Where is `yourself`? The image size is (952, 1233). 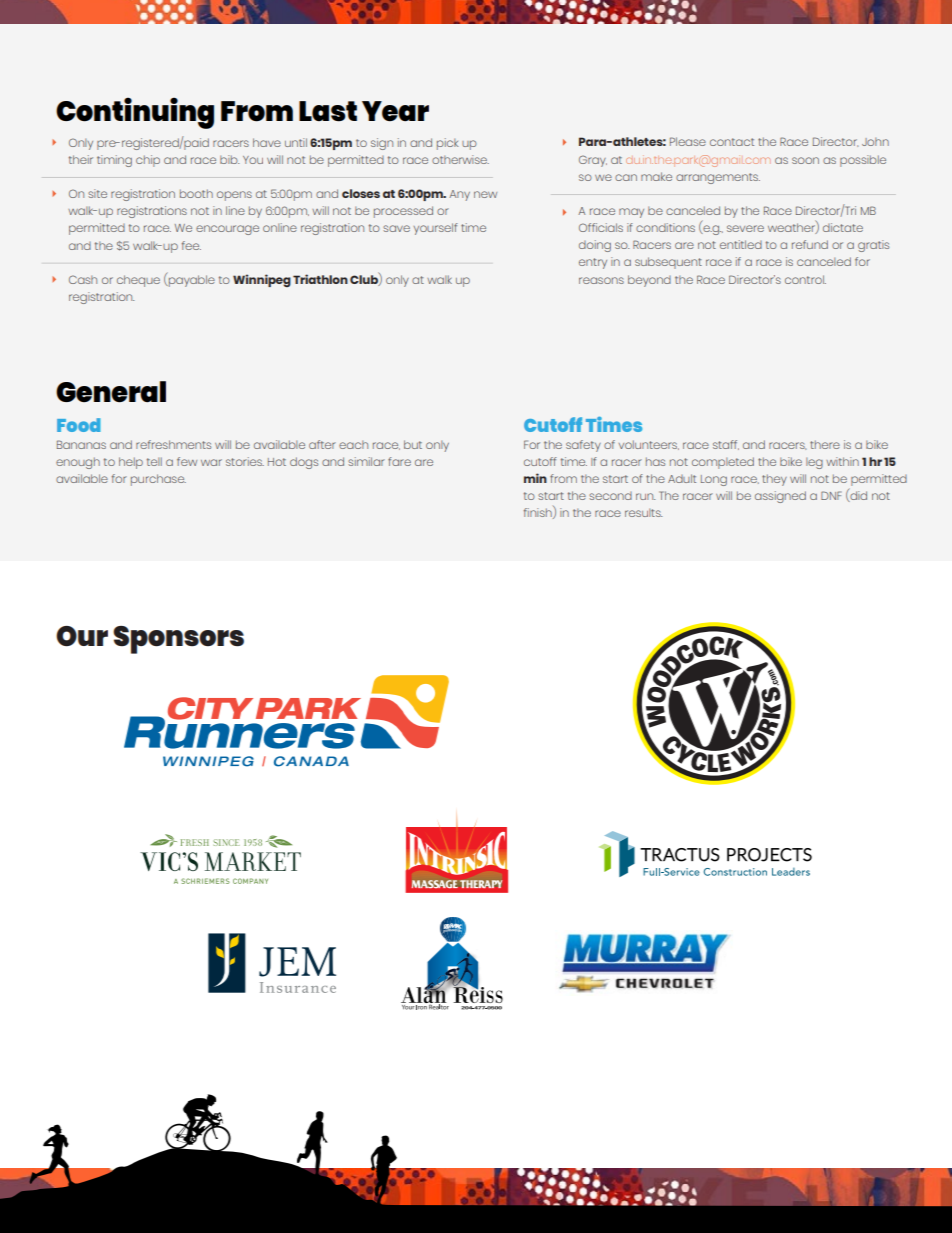
yourself is located at coordinates (436, 229).
